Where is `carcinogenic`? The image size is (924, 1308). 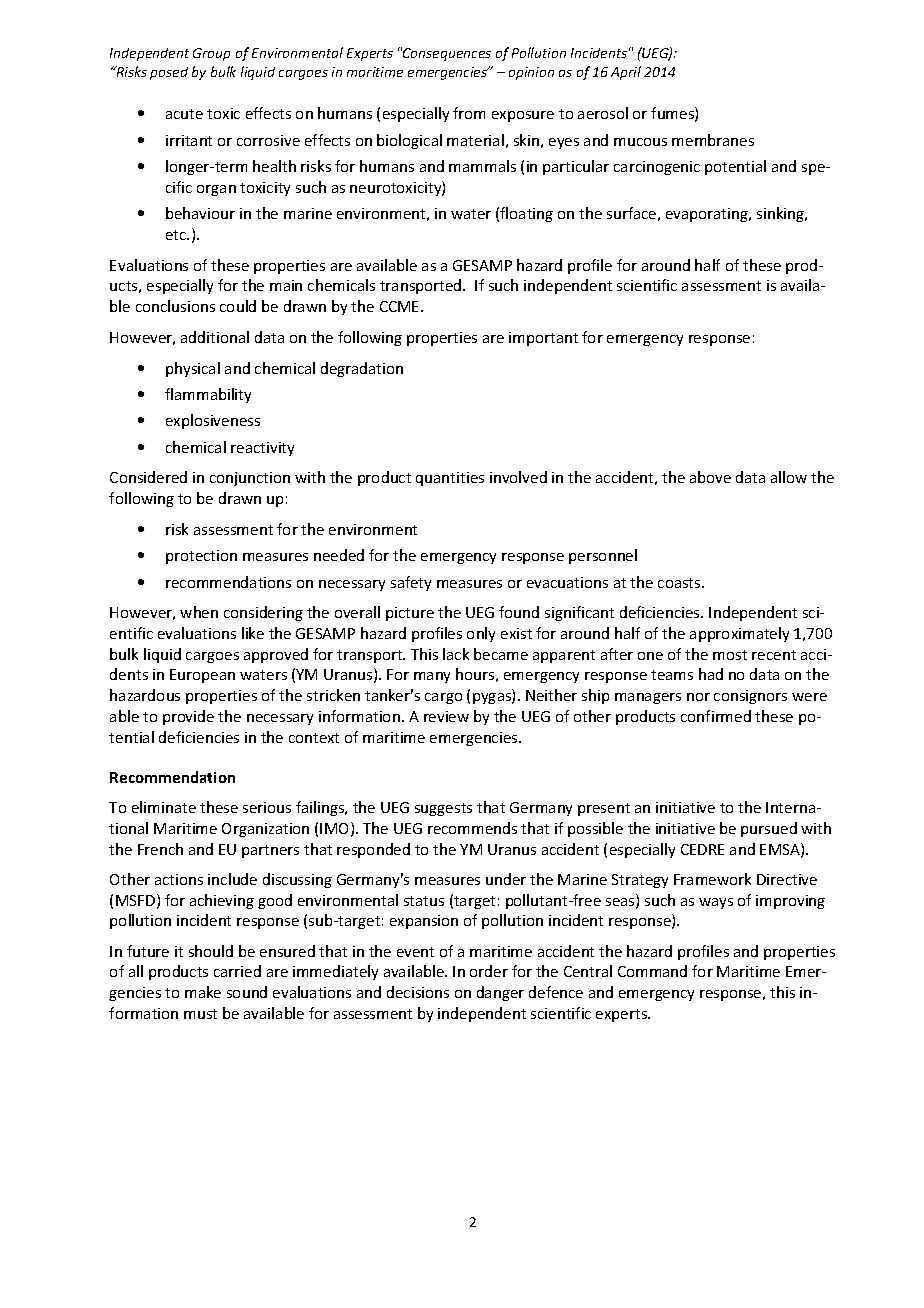
carcinogenic is located at coordinates (657, 168).
